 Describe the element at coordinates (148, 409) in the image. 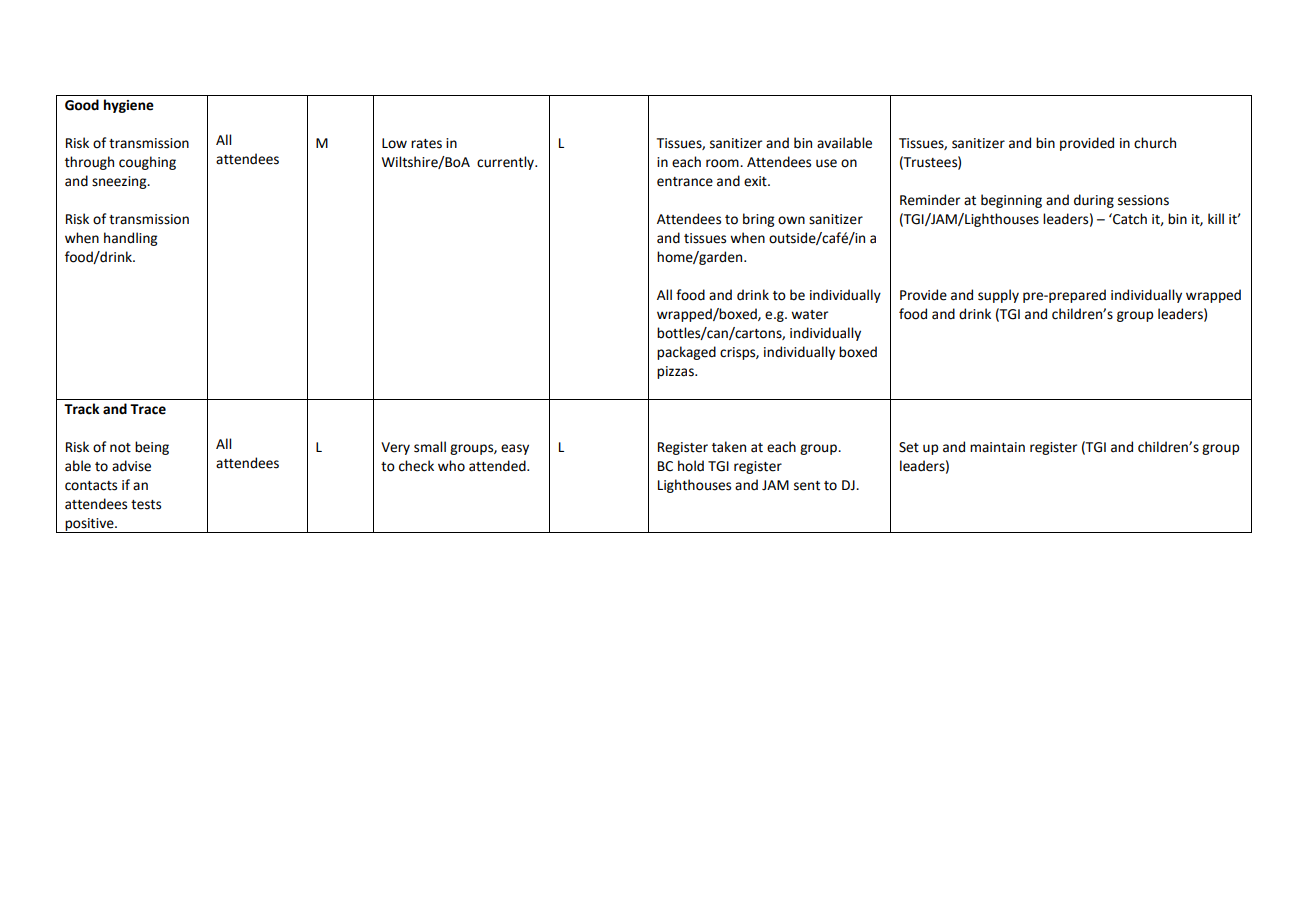

I see `Trace` at that location.
